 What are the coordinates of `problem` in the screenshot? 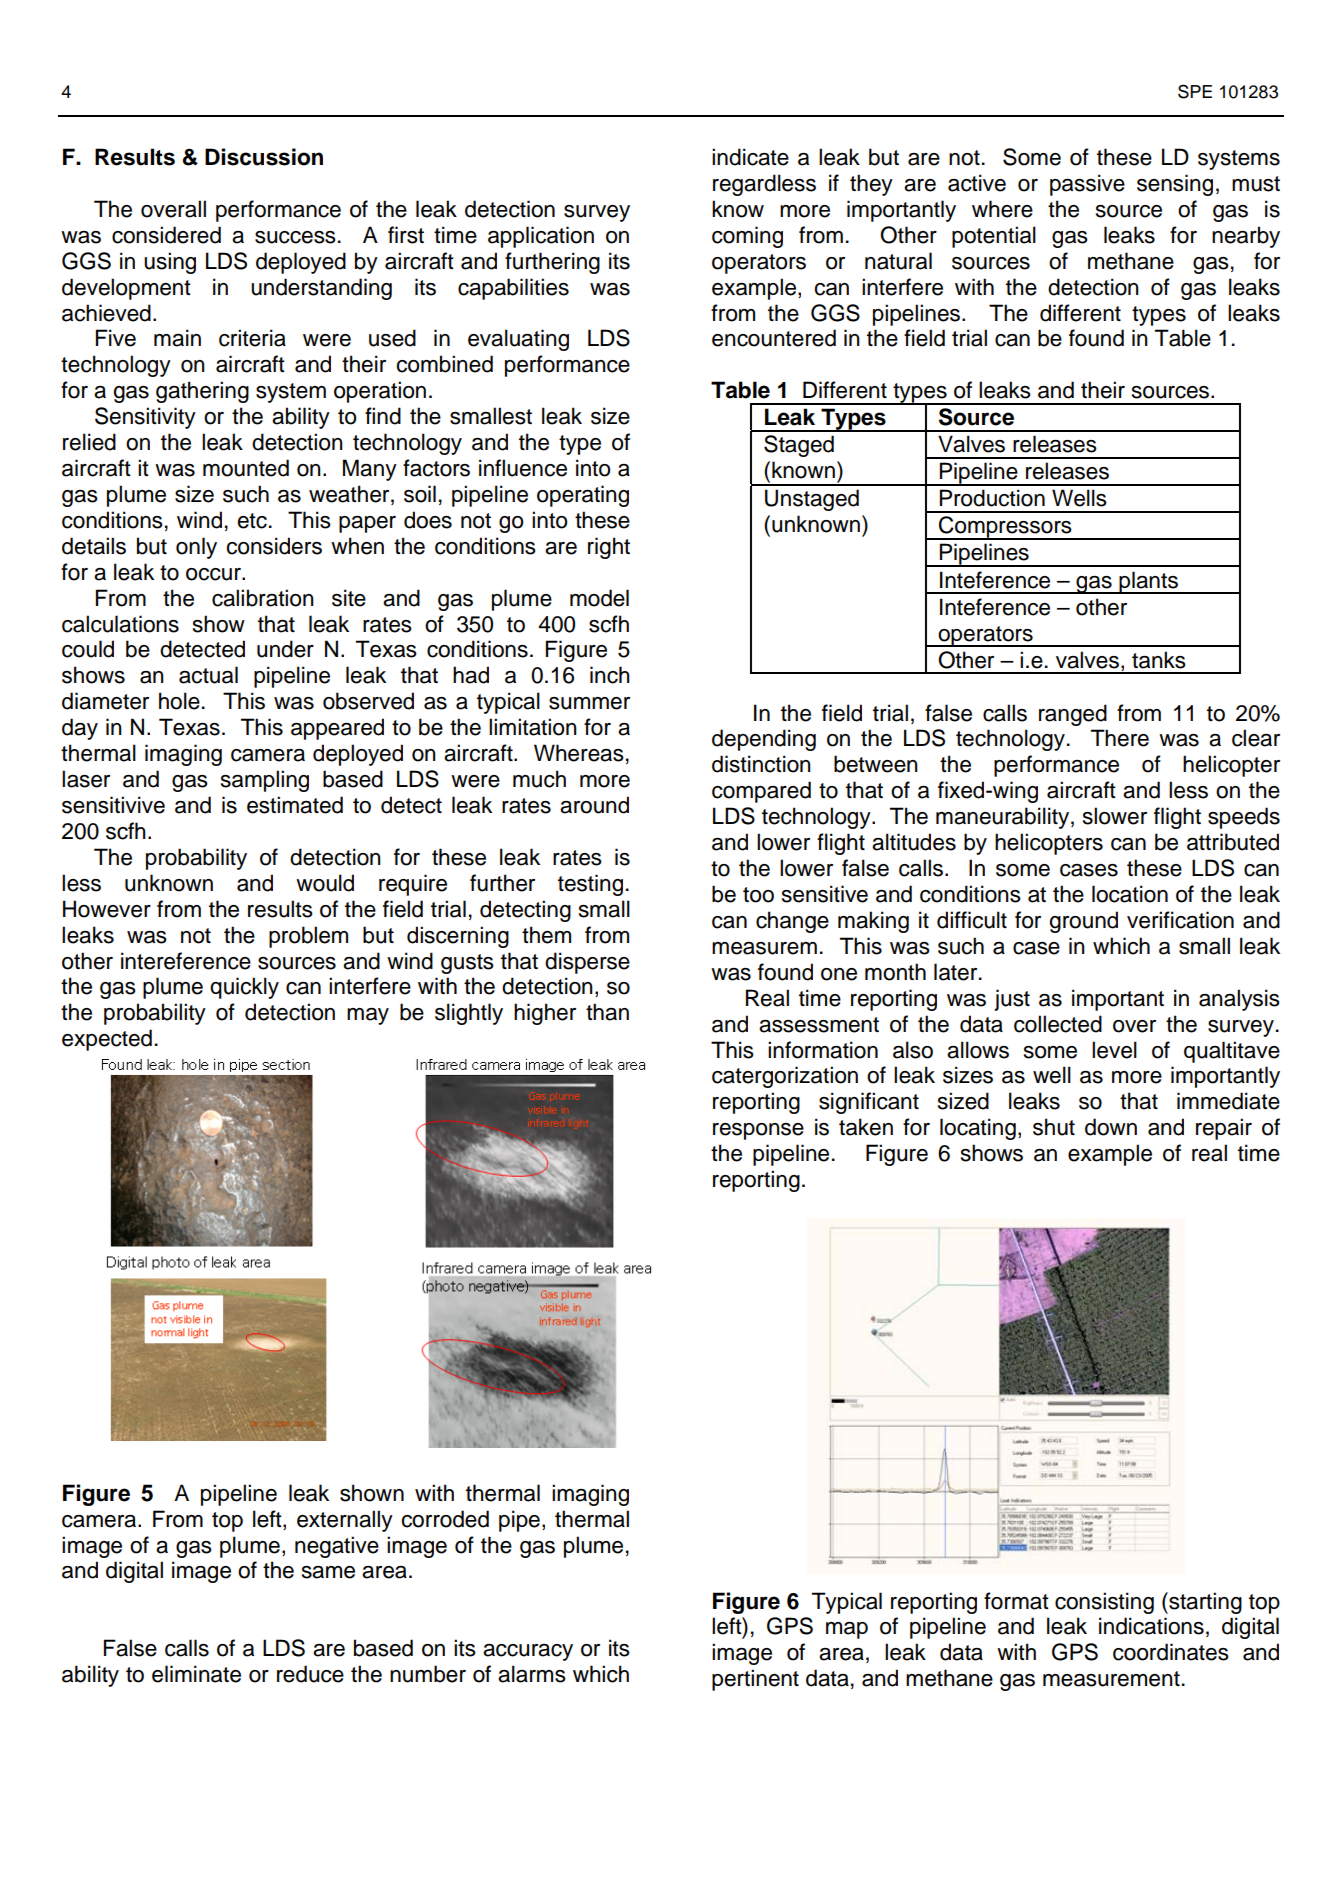 It's located at (308, 937).
